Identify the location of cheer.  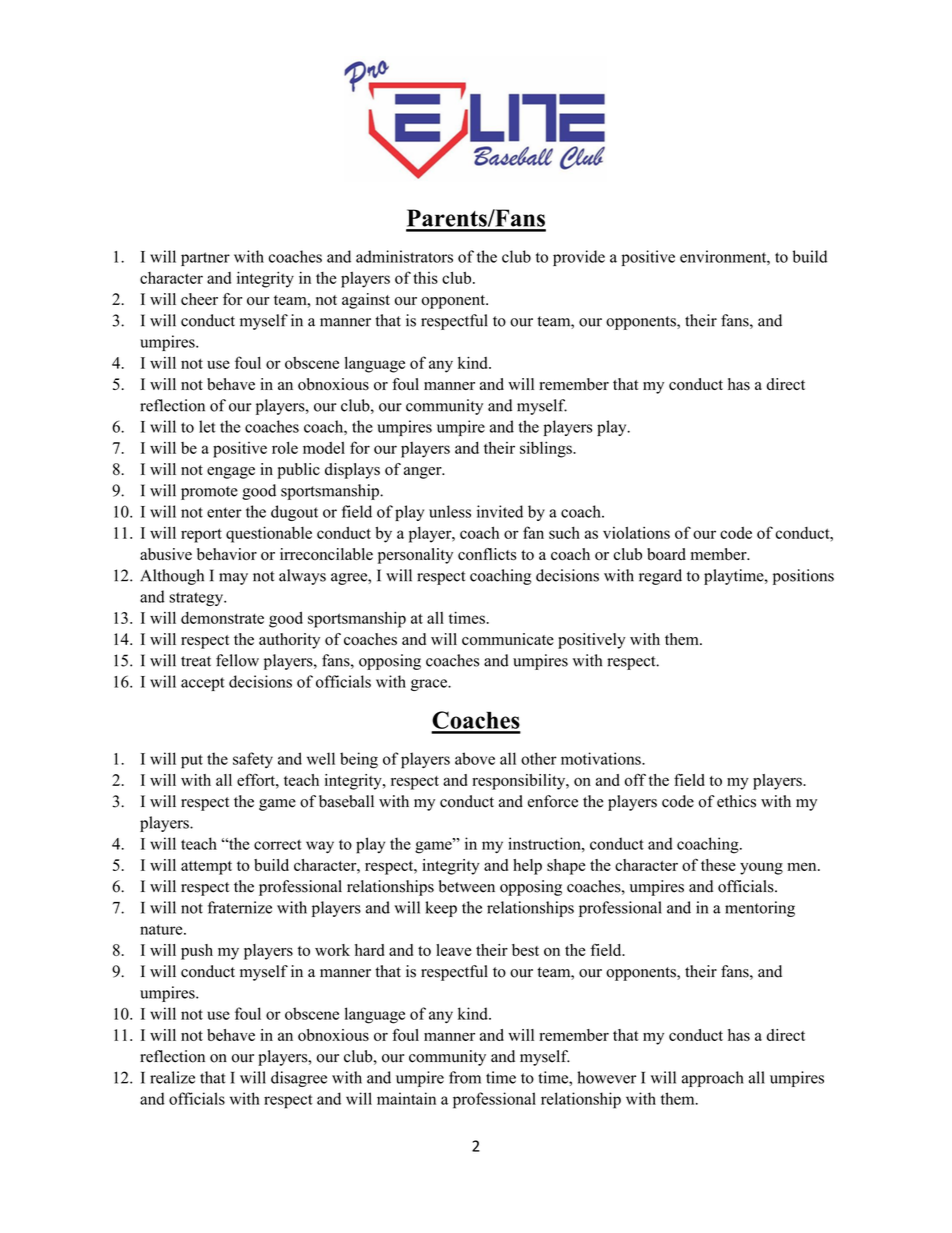
(199, 299).
